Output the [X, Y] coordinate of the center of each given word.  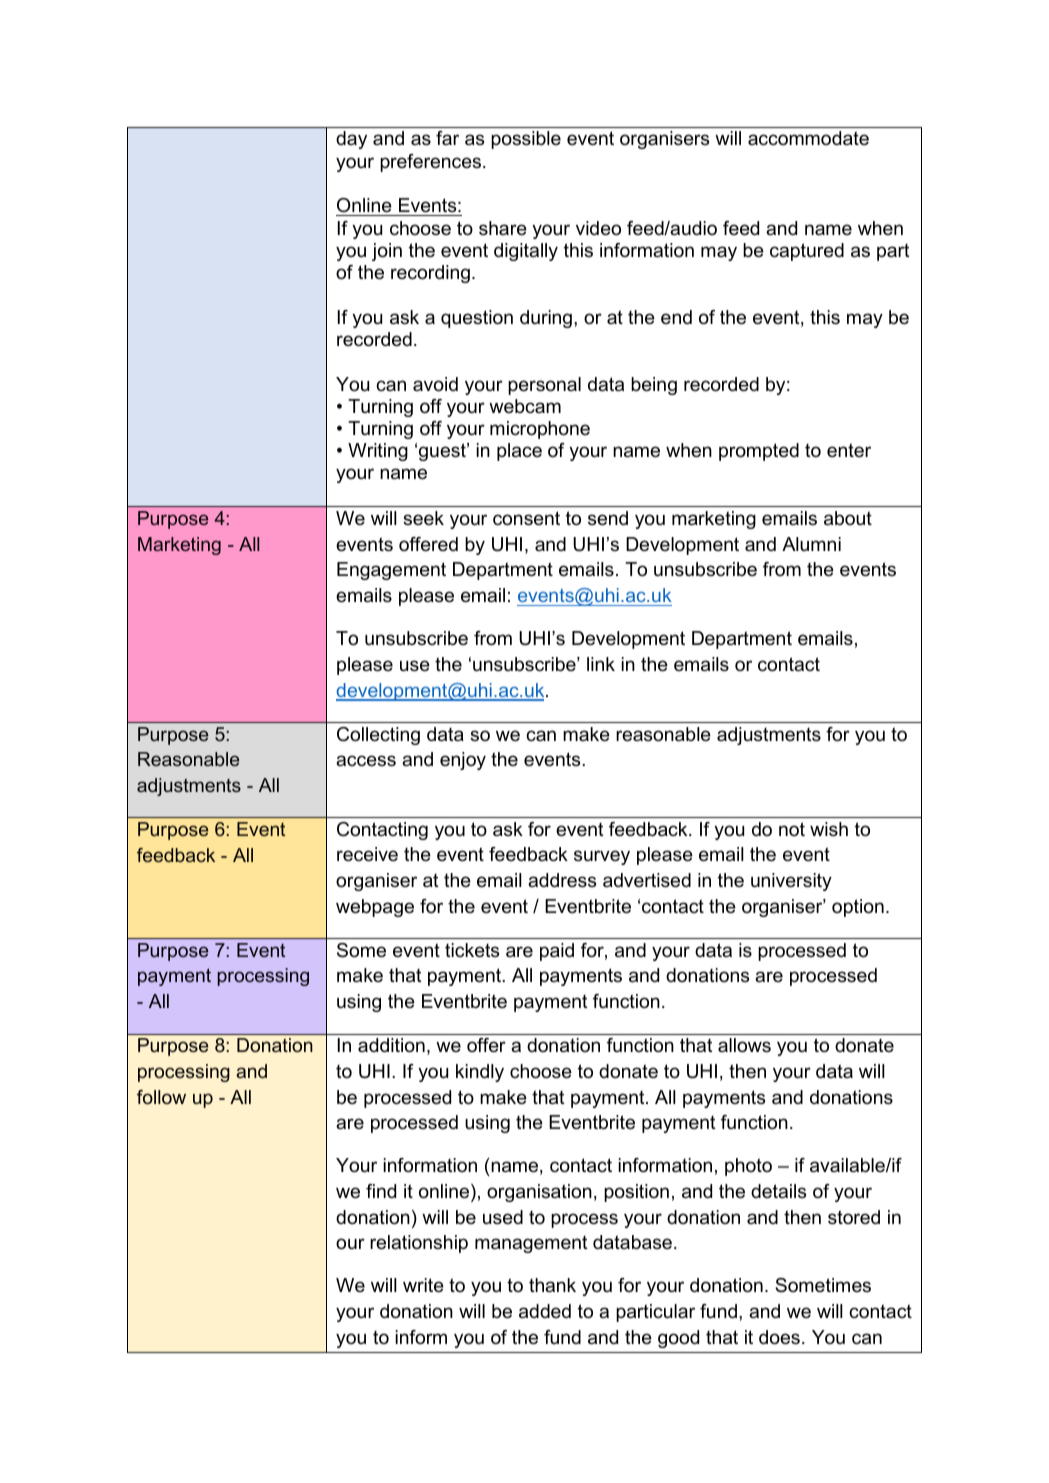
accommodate [808, 138]
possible [526, 140]
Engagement [391, 571]
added [545, 1311]
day [351, 140]
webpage [375, 908]
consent [526, 518]
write [423, 1285]
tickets [472, 950]
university [791, 882]
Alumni [811, 544]
